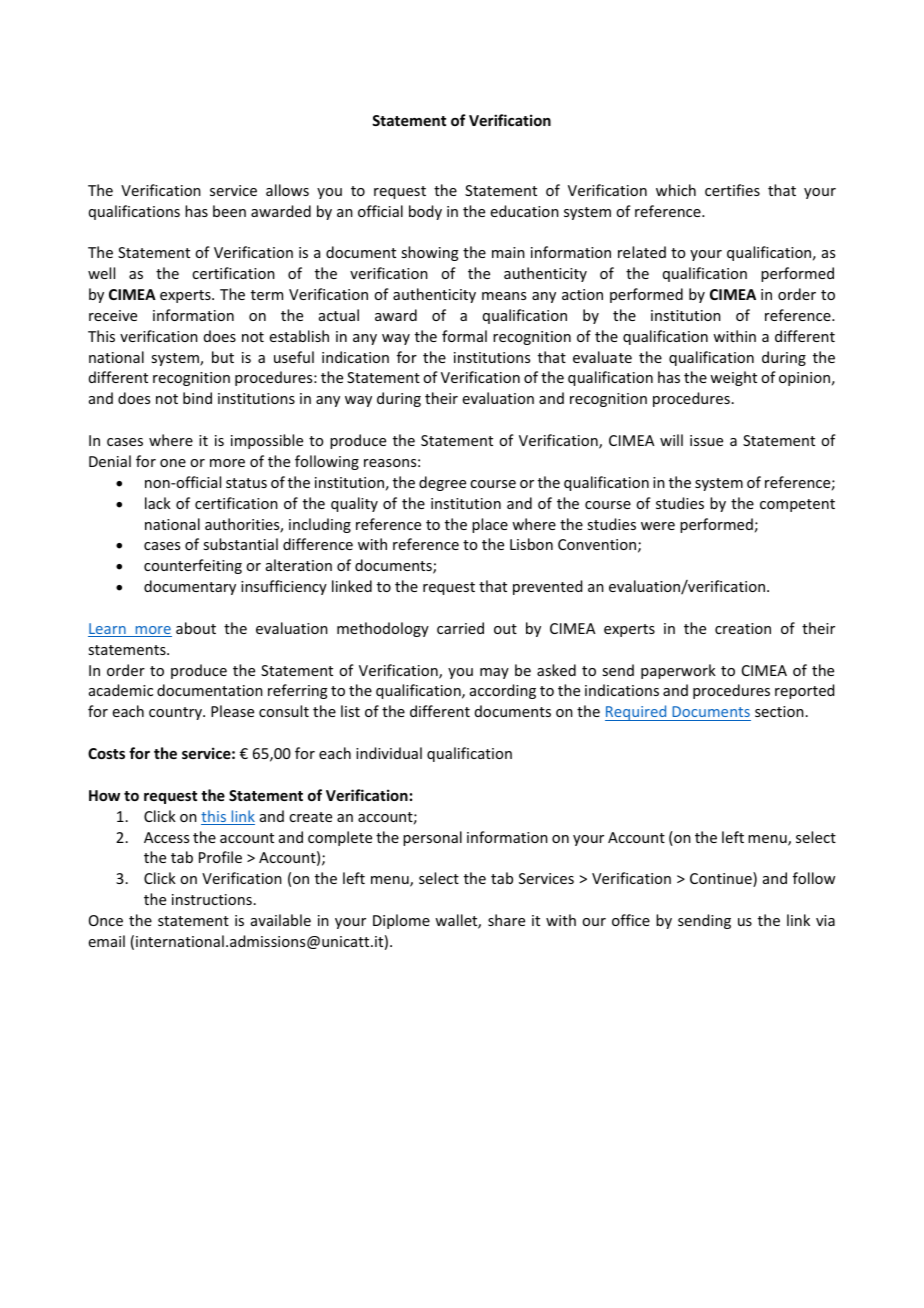 Image resolution: width=924 pixels, height=1308 pixels. I want to click on certifies, so click(732, 190).
